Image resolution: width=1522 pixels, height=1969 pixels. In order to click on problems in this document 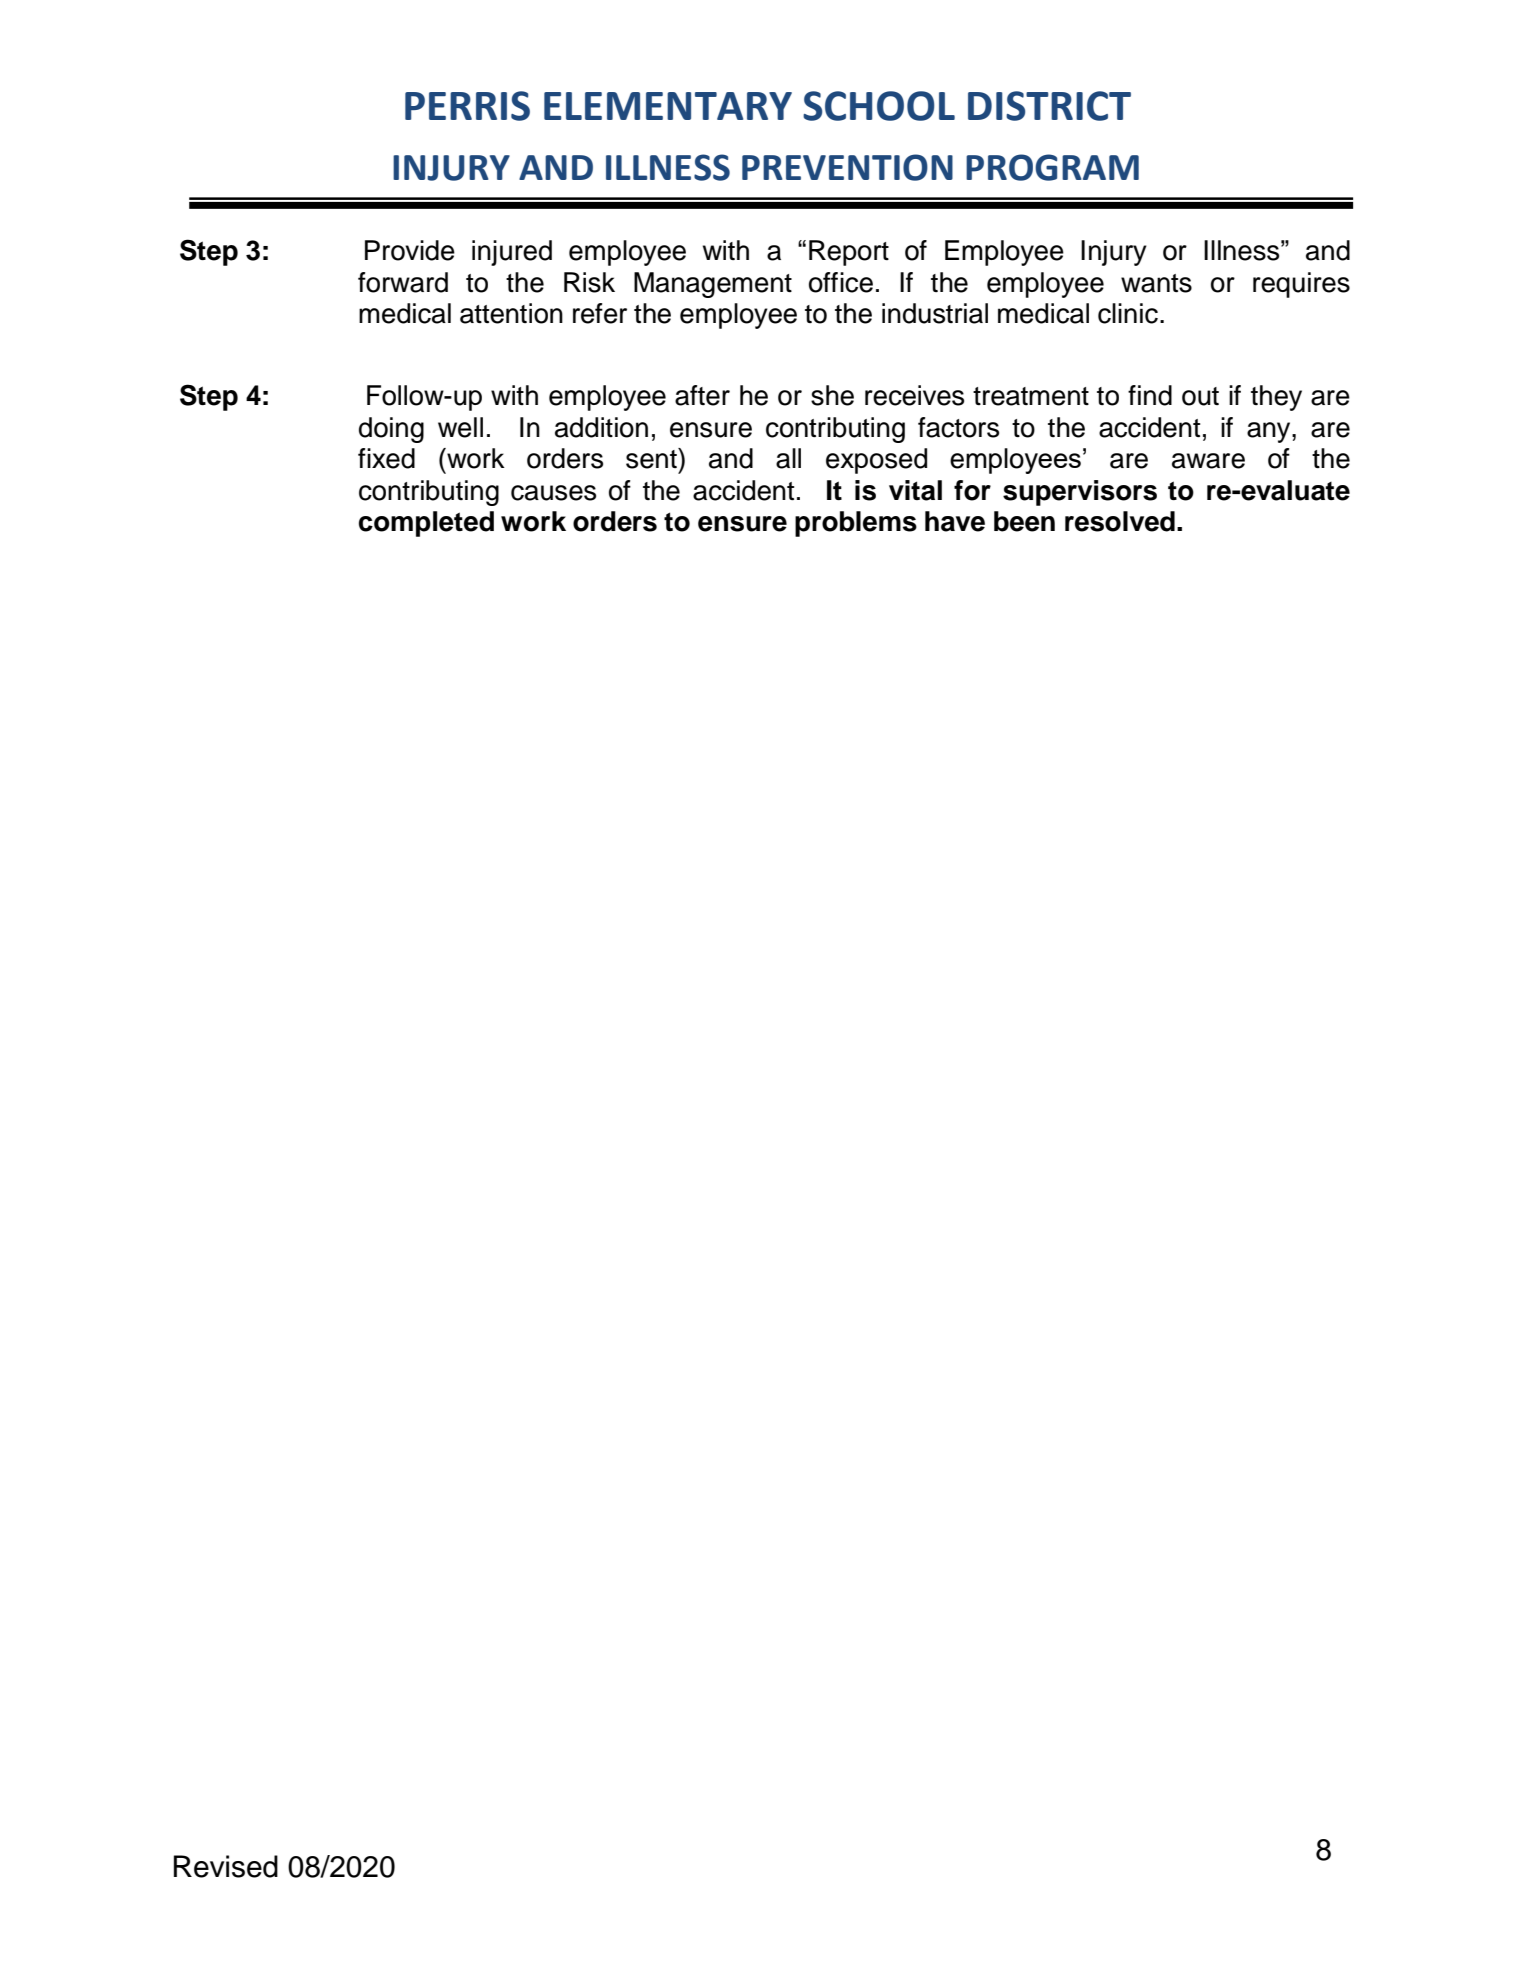, I will do `click(856, 524)`.
